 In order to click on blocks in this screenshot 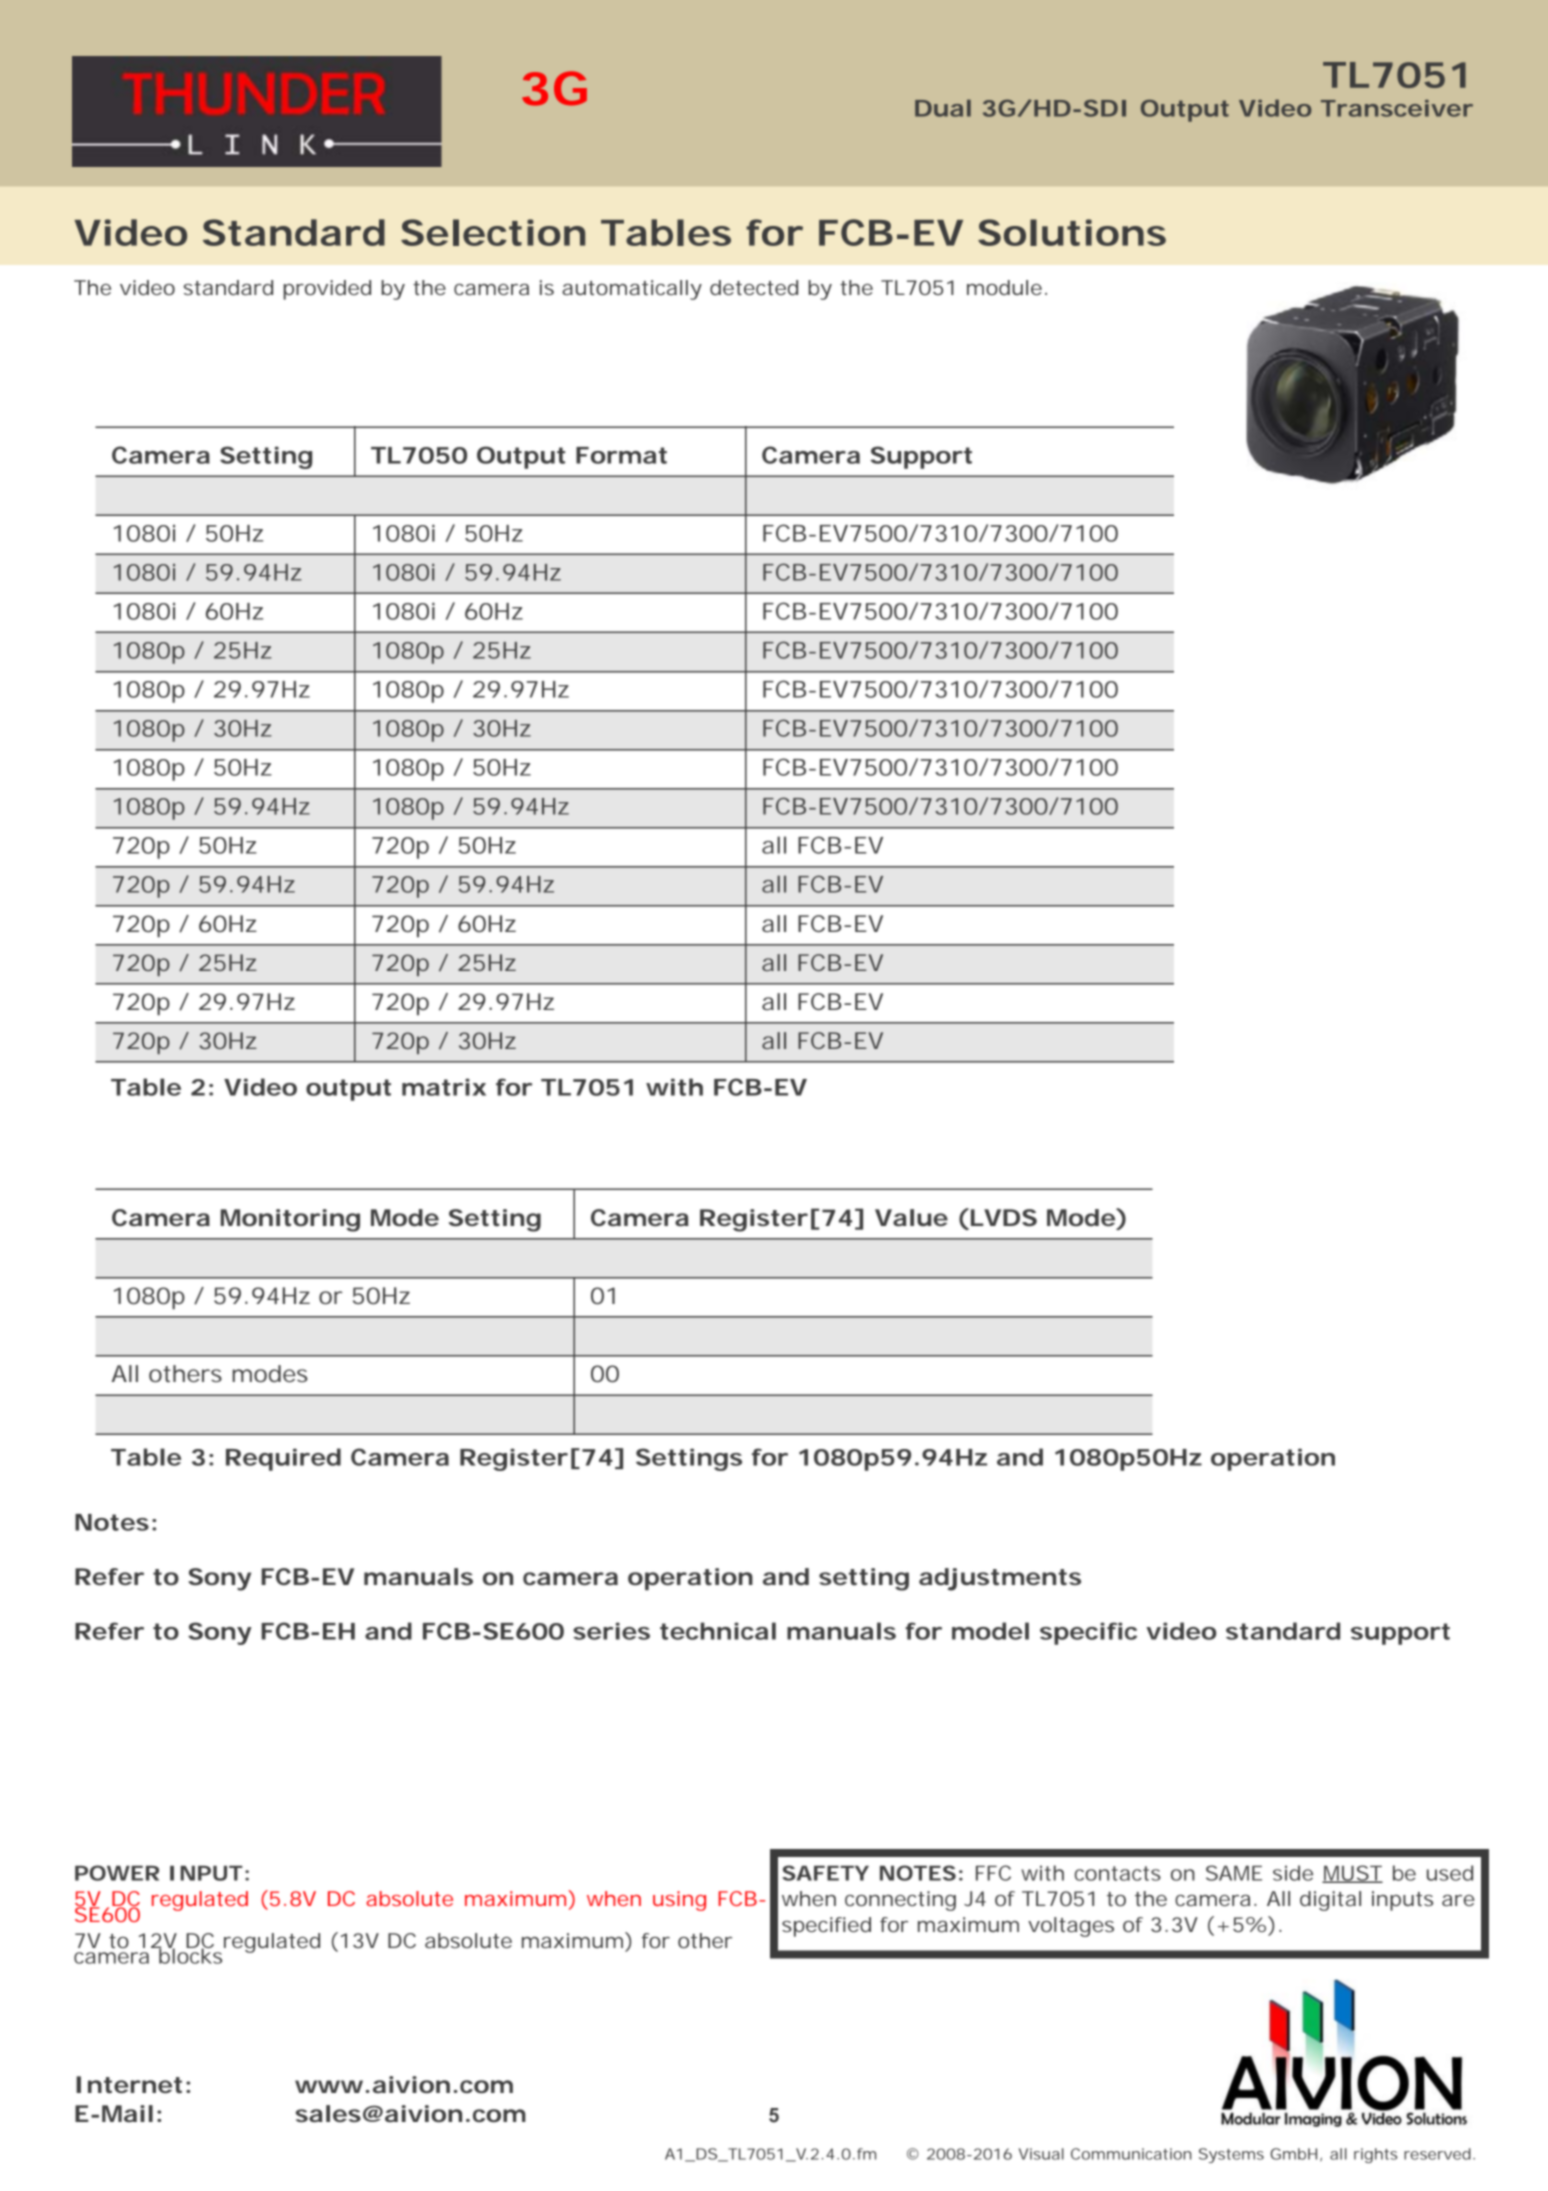, I will do `click(191, 1955)`.
